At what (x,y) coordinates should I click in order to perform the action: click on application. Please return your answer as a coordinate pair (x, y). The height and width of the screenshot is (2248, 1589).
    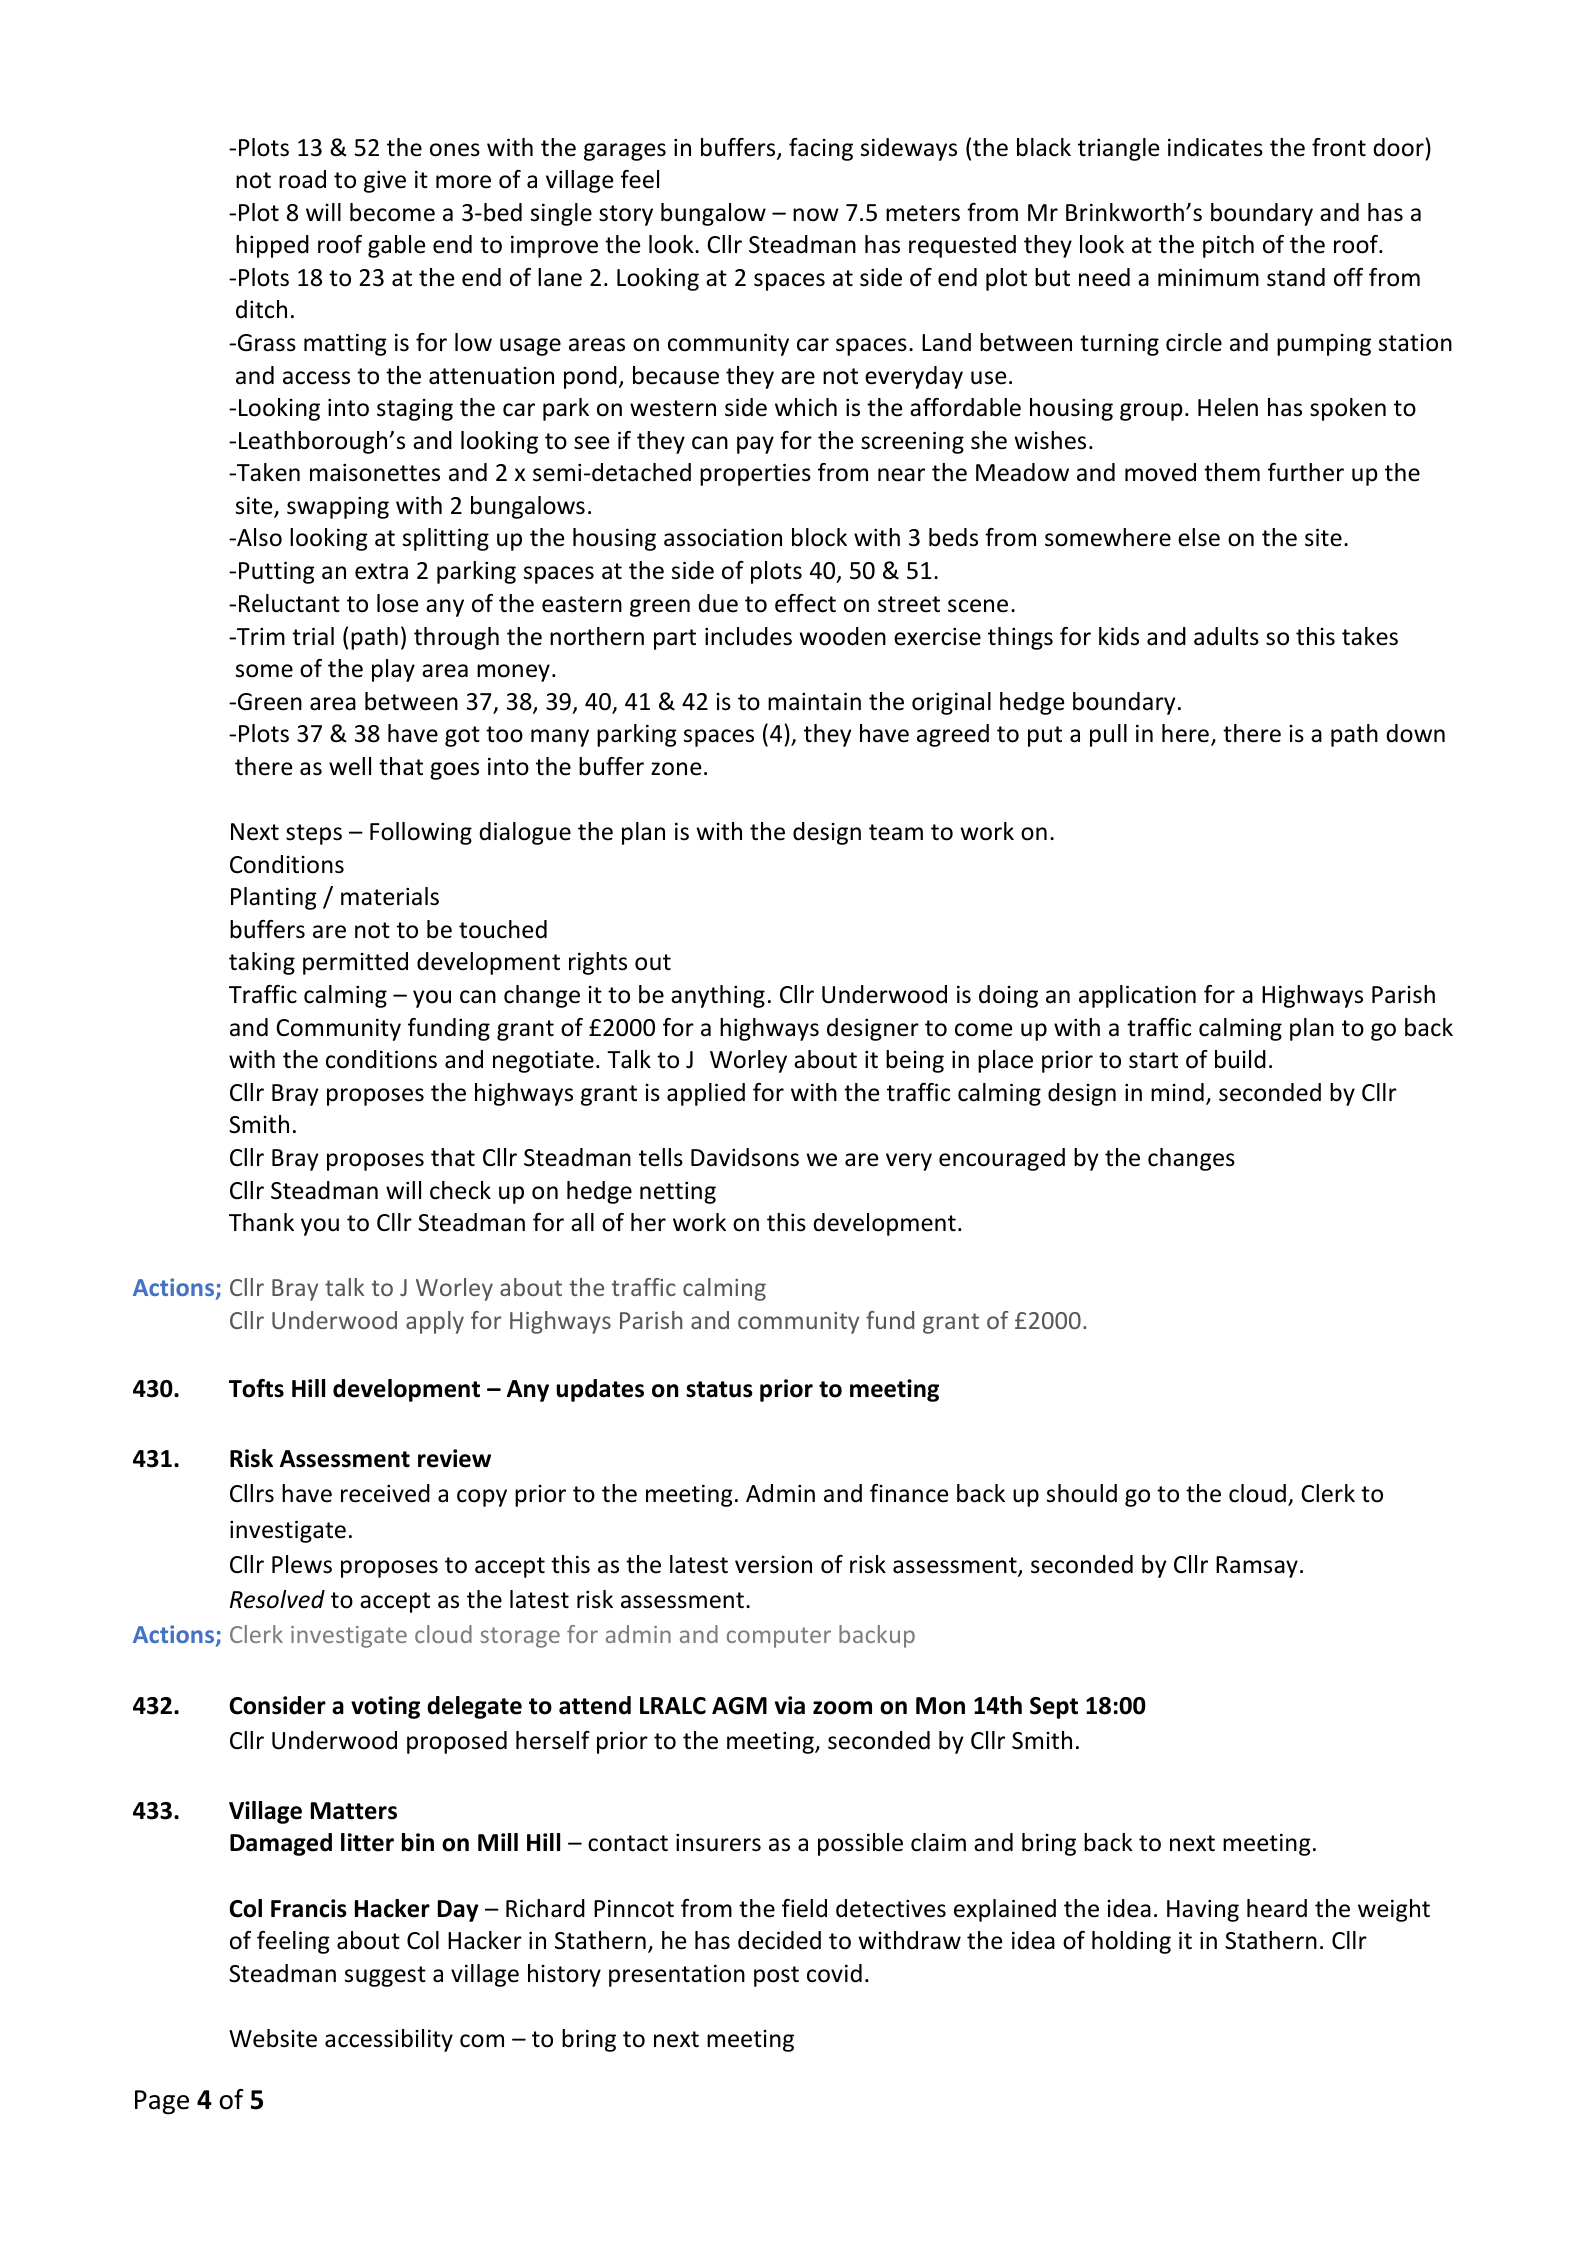
    Looking at the image, I should click on (1137, 996).
